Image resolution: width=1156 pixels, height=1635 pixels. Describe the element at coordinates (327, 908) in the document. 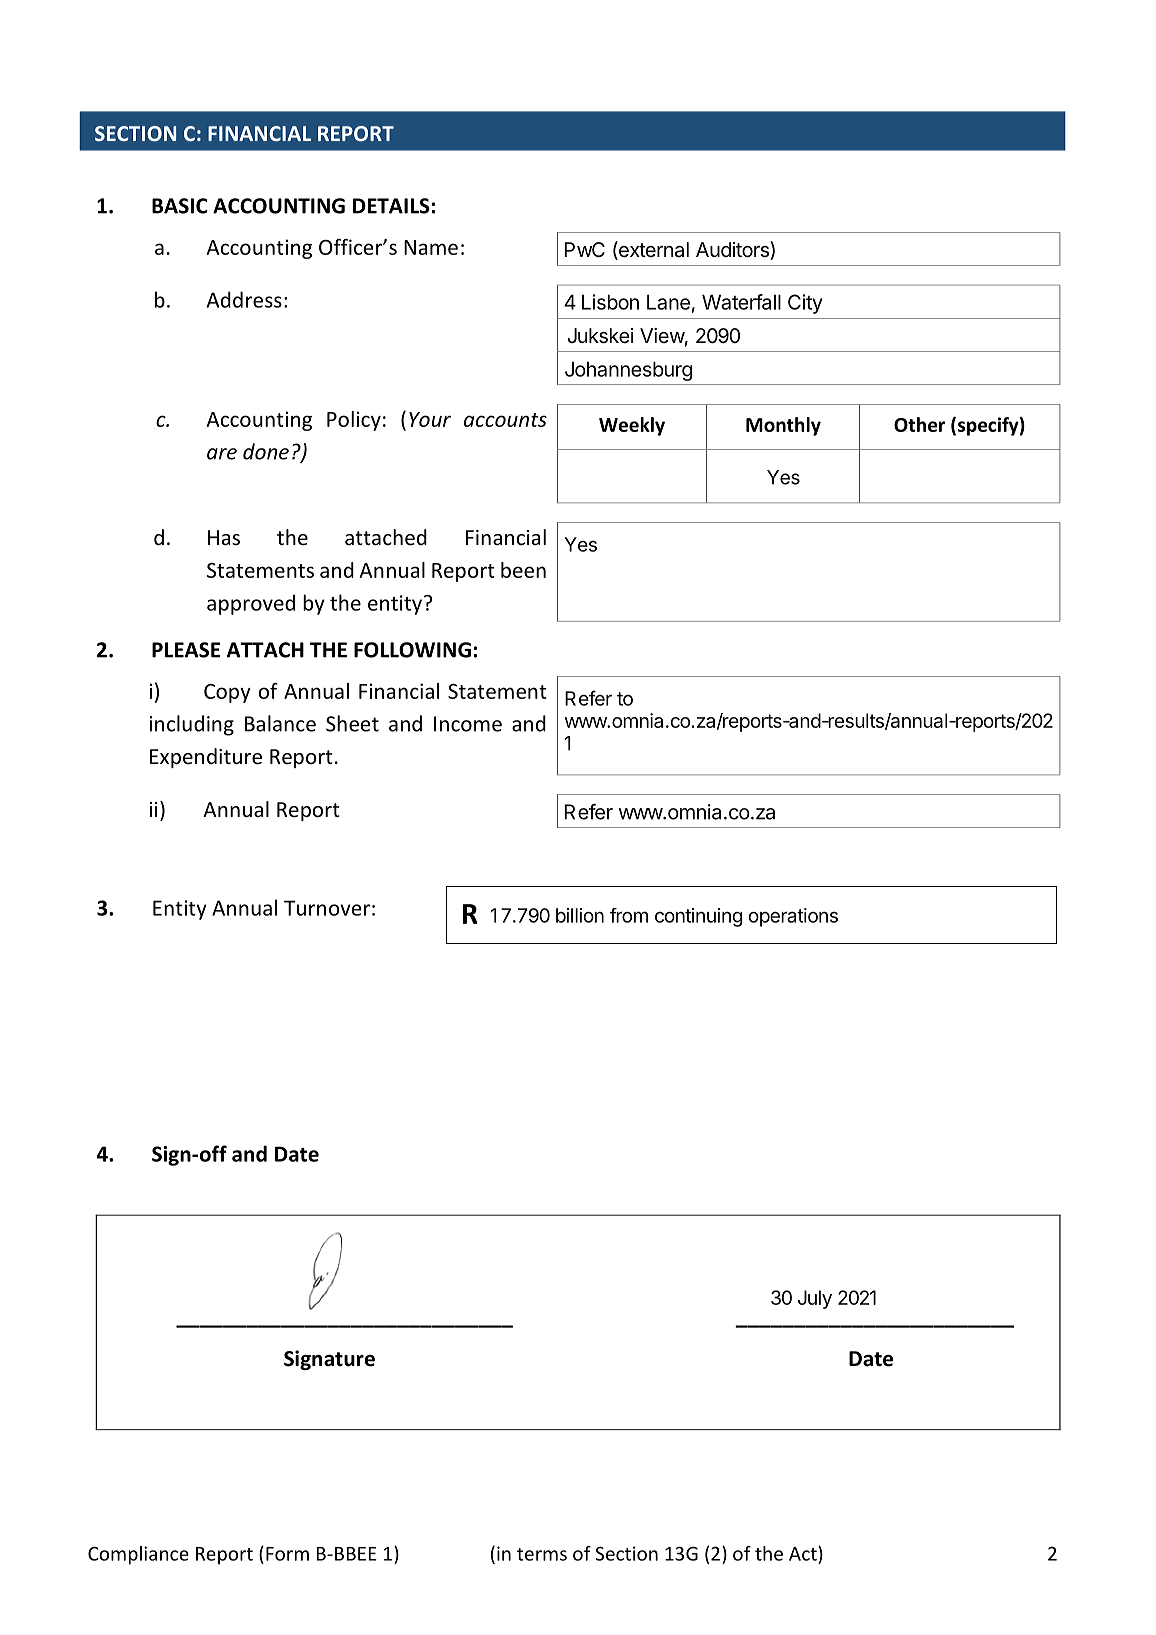

I see `Turnover` at that location.
